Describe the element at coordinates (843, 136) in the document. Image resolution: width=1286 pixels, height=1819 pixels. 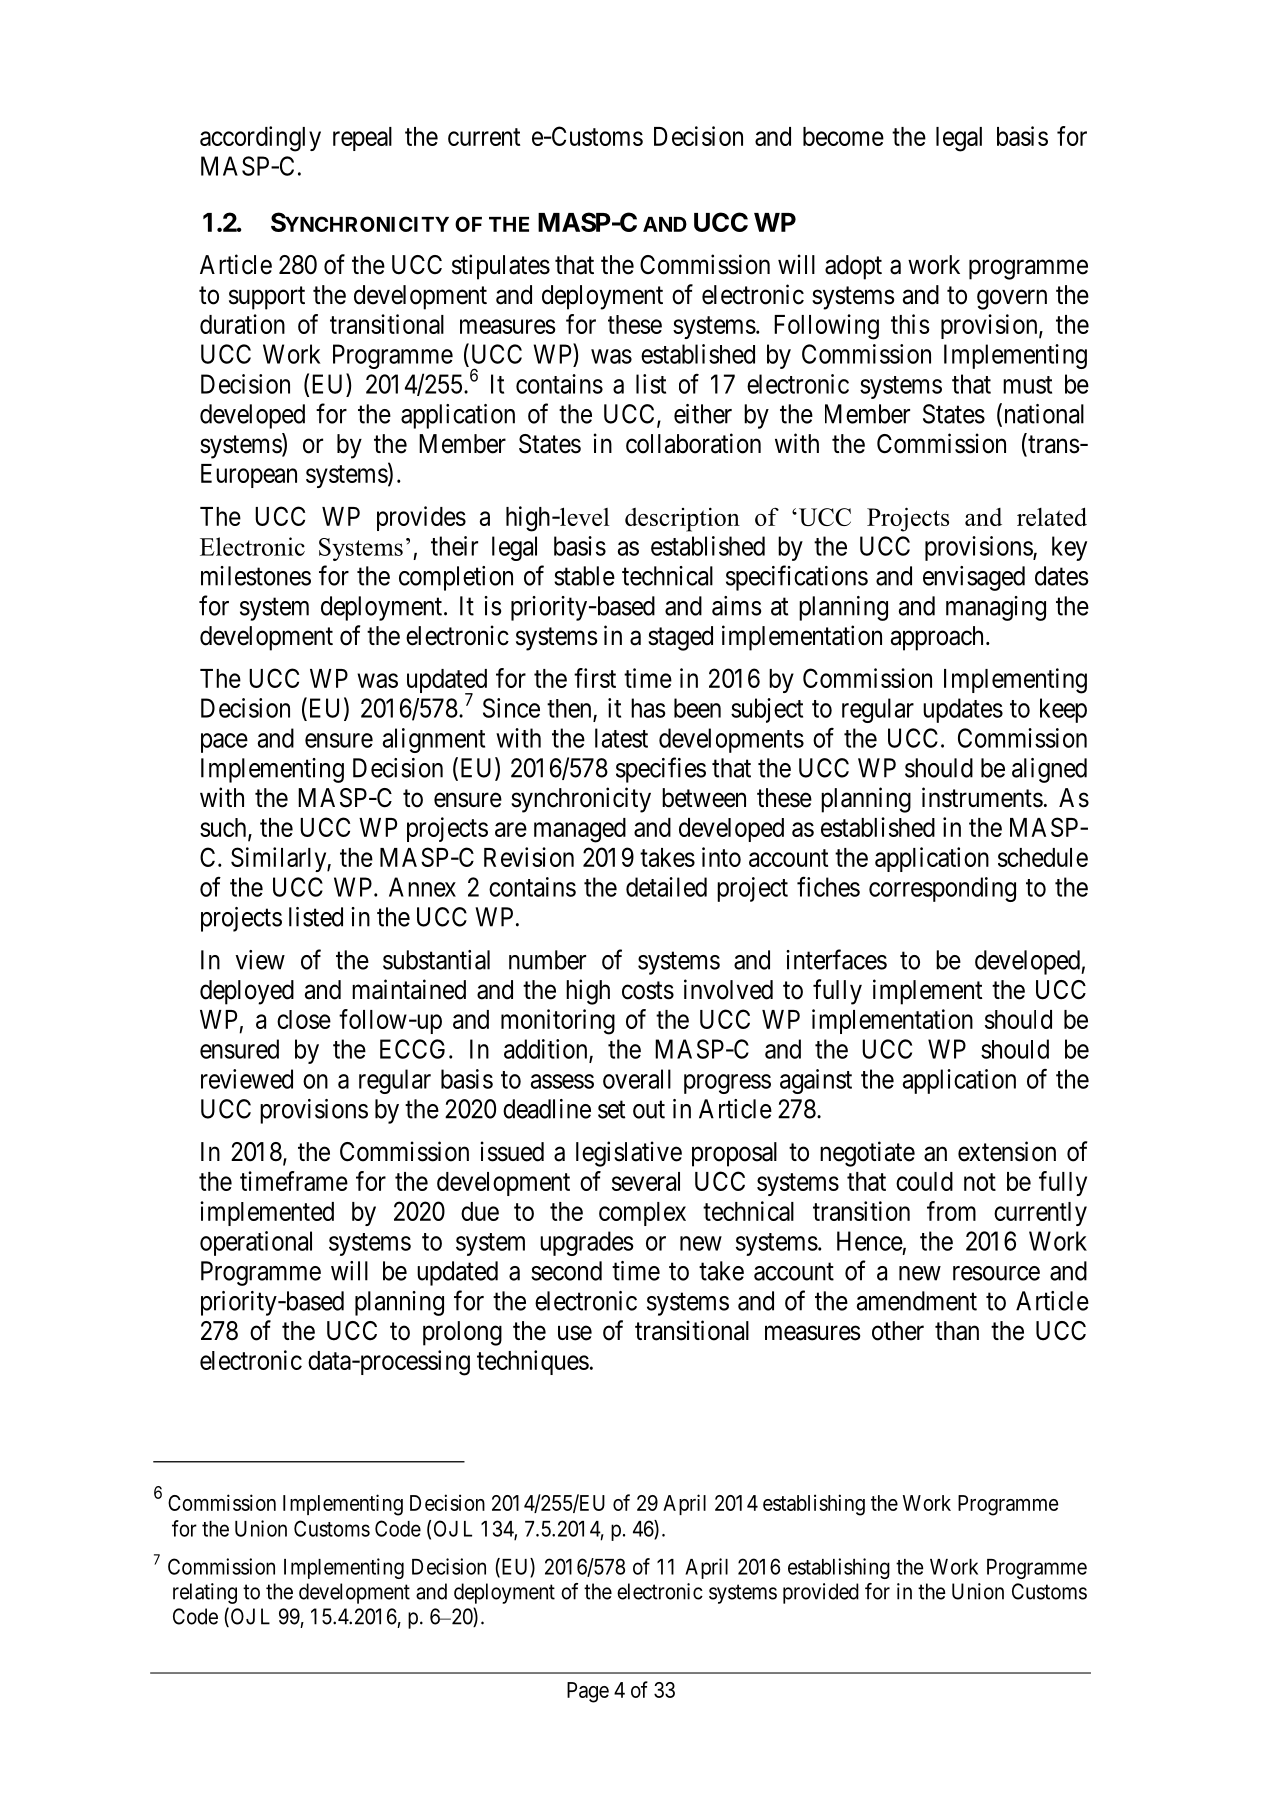
I see `become` at that location.
